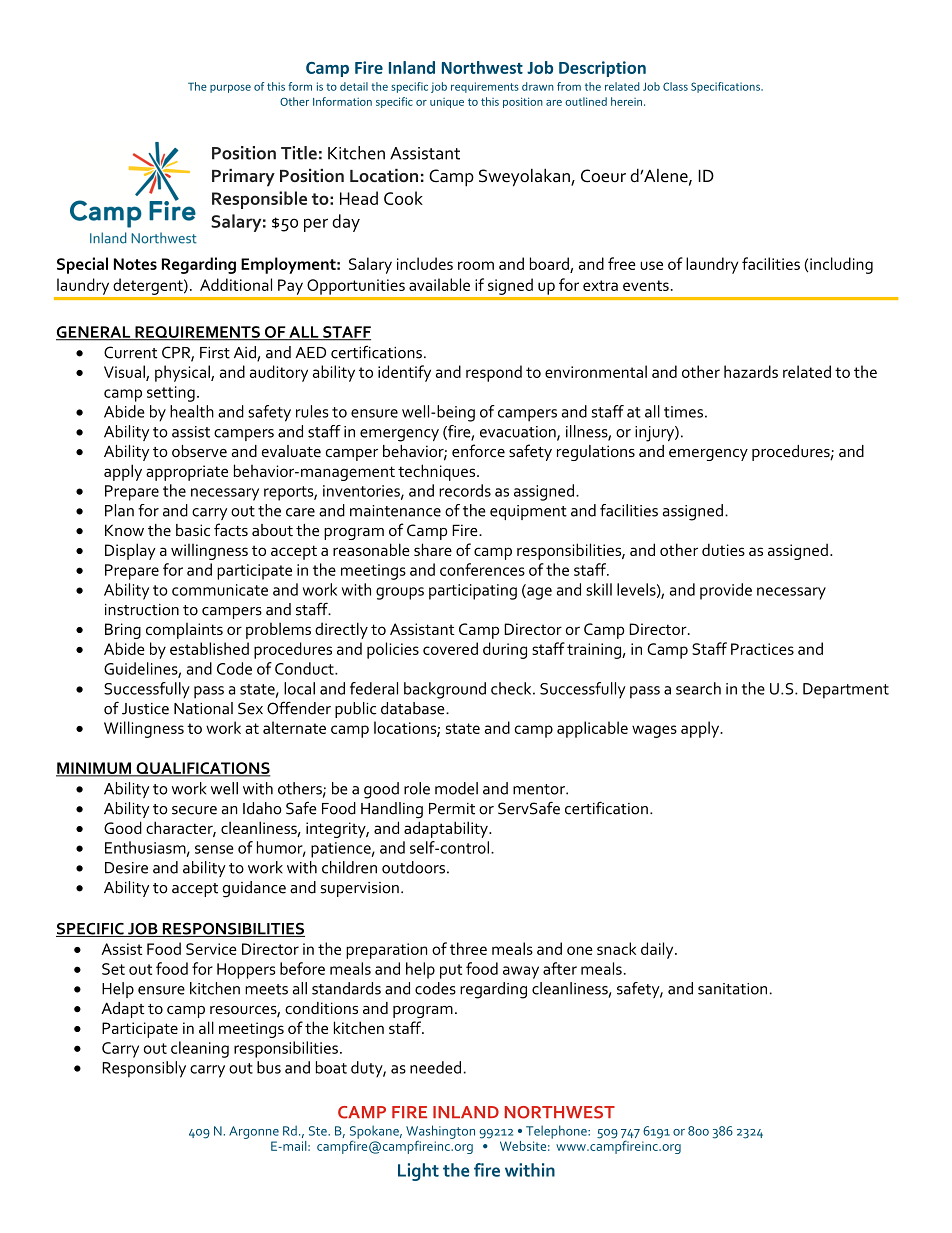 This page has width=952, height=1233. What do you see at coordinates (230, 88) in the page?
I see `purpose` at bounding box center [230, 88].
